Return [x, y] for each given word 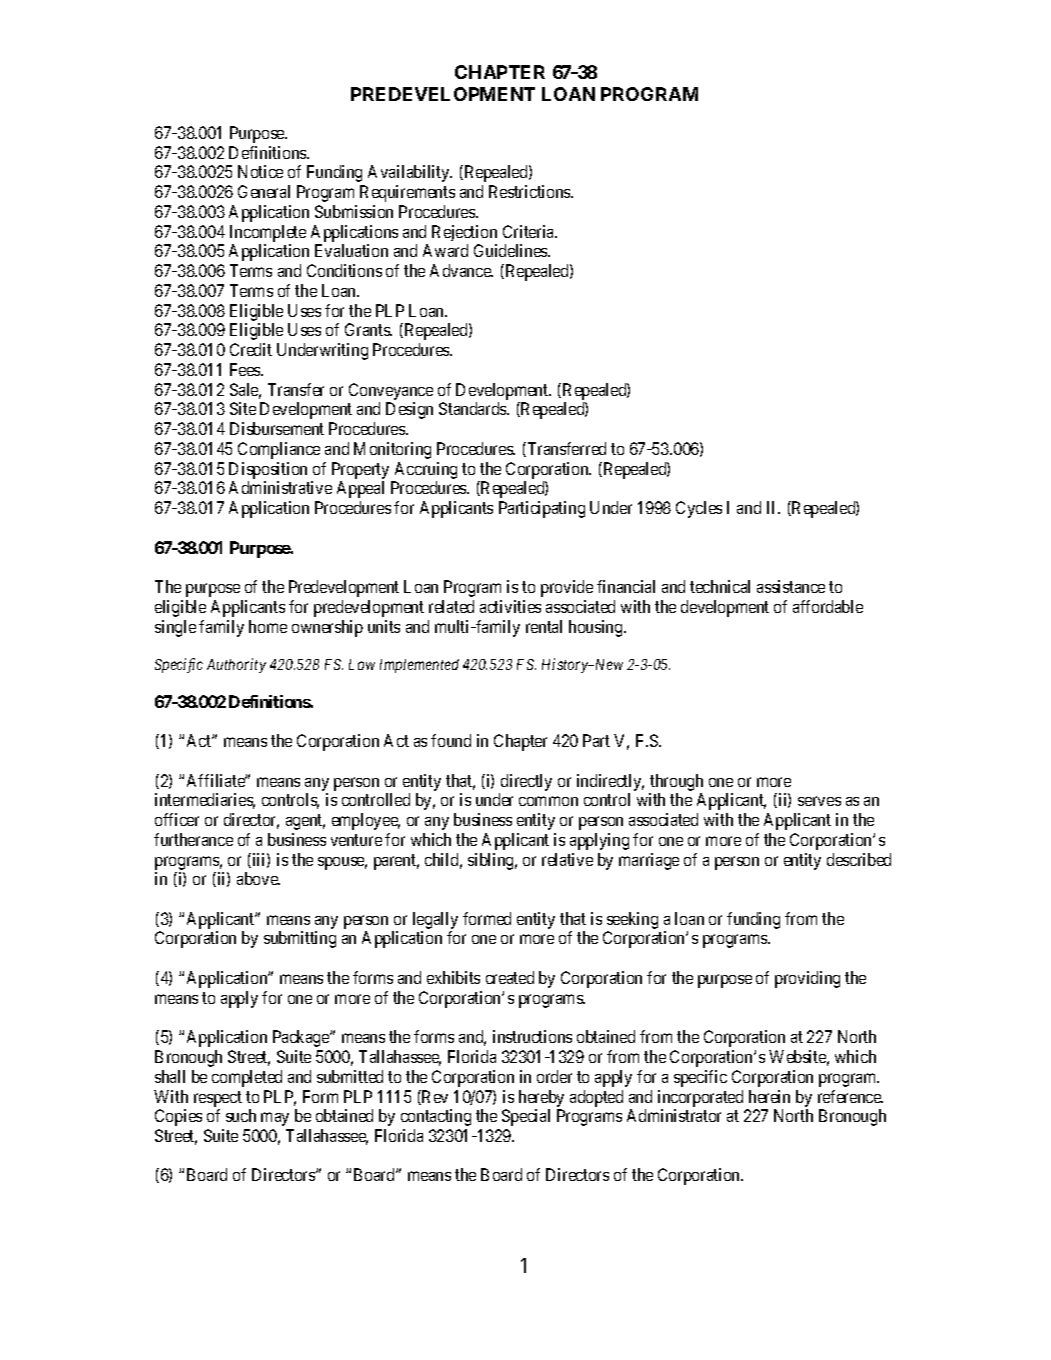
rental [544, 626]
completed [247, 1078]
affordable [828, 606]
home [268, 626]
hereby [541, 1098]
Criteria [530, 231]
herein [769, 1096]
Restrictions [530, 191]
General [264, 191]
